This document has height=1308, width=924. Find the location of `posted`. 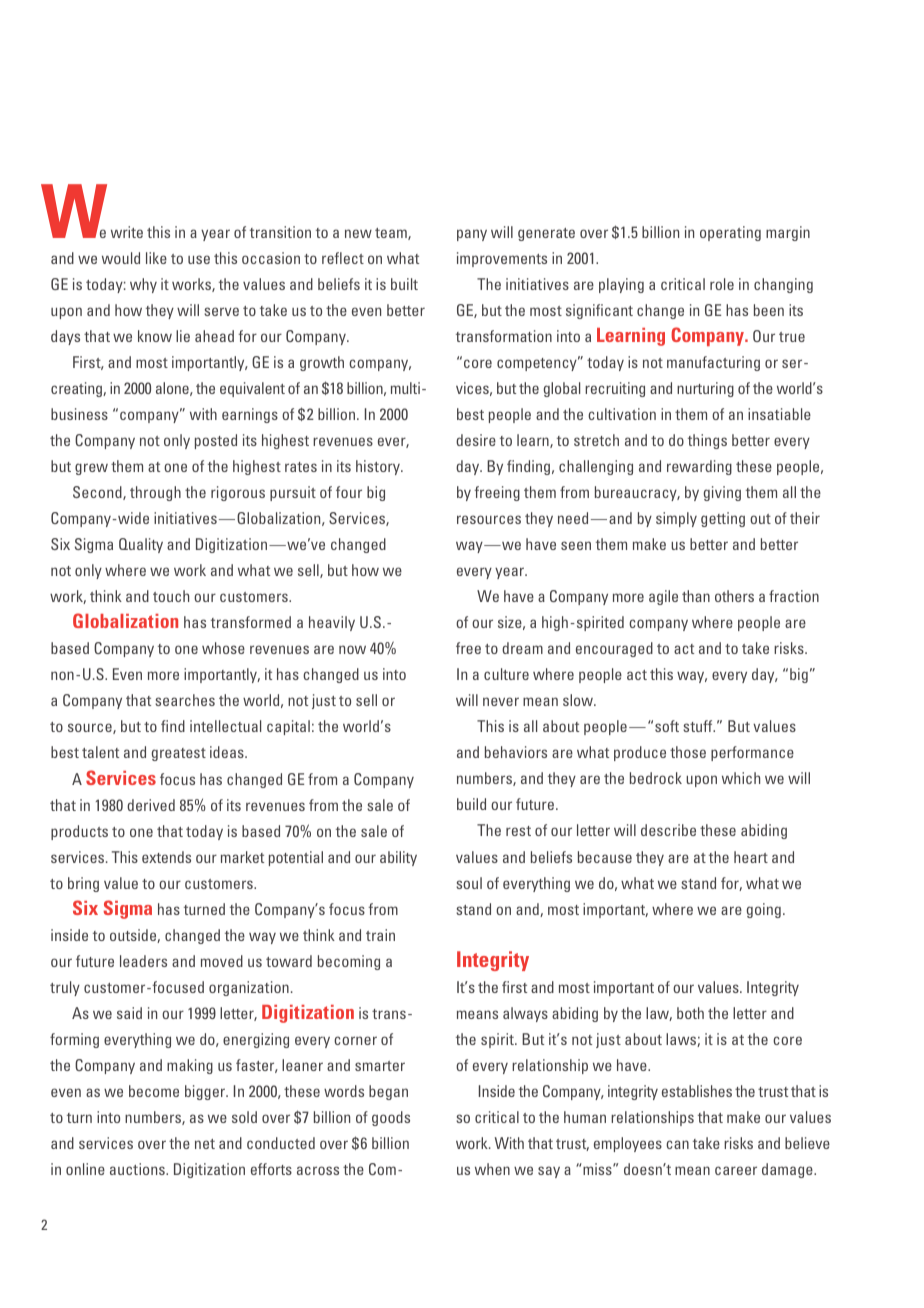

posted is located at coordinates (216, 441).
